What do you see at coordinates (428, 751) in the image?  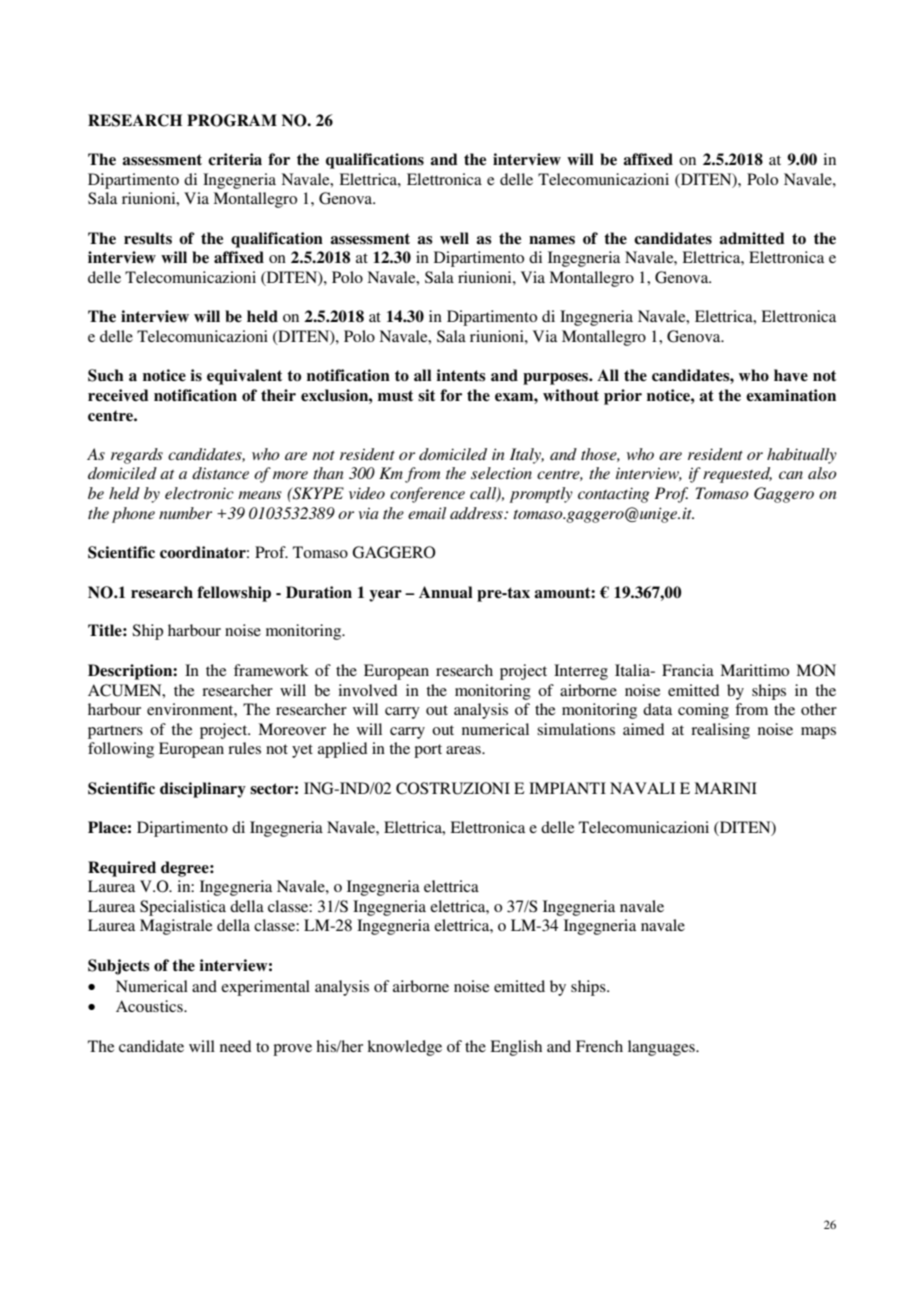 I see `port` at bounding box center [428, 751].
